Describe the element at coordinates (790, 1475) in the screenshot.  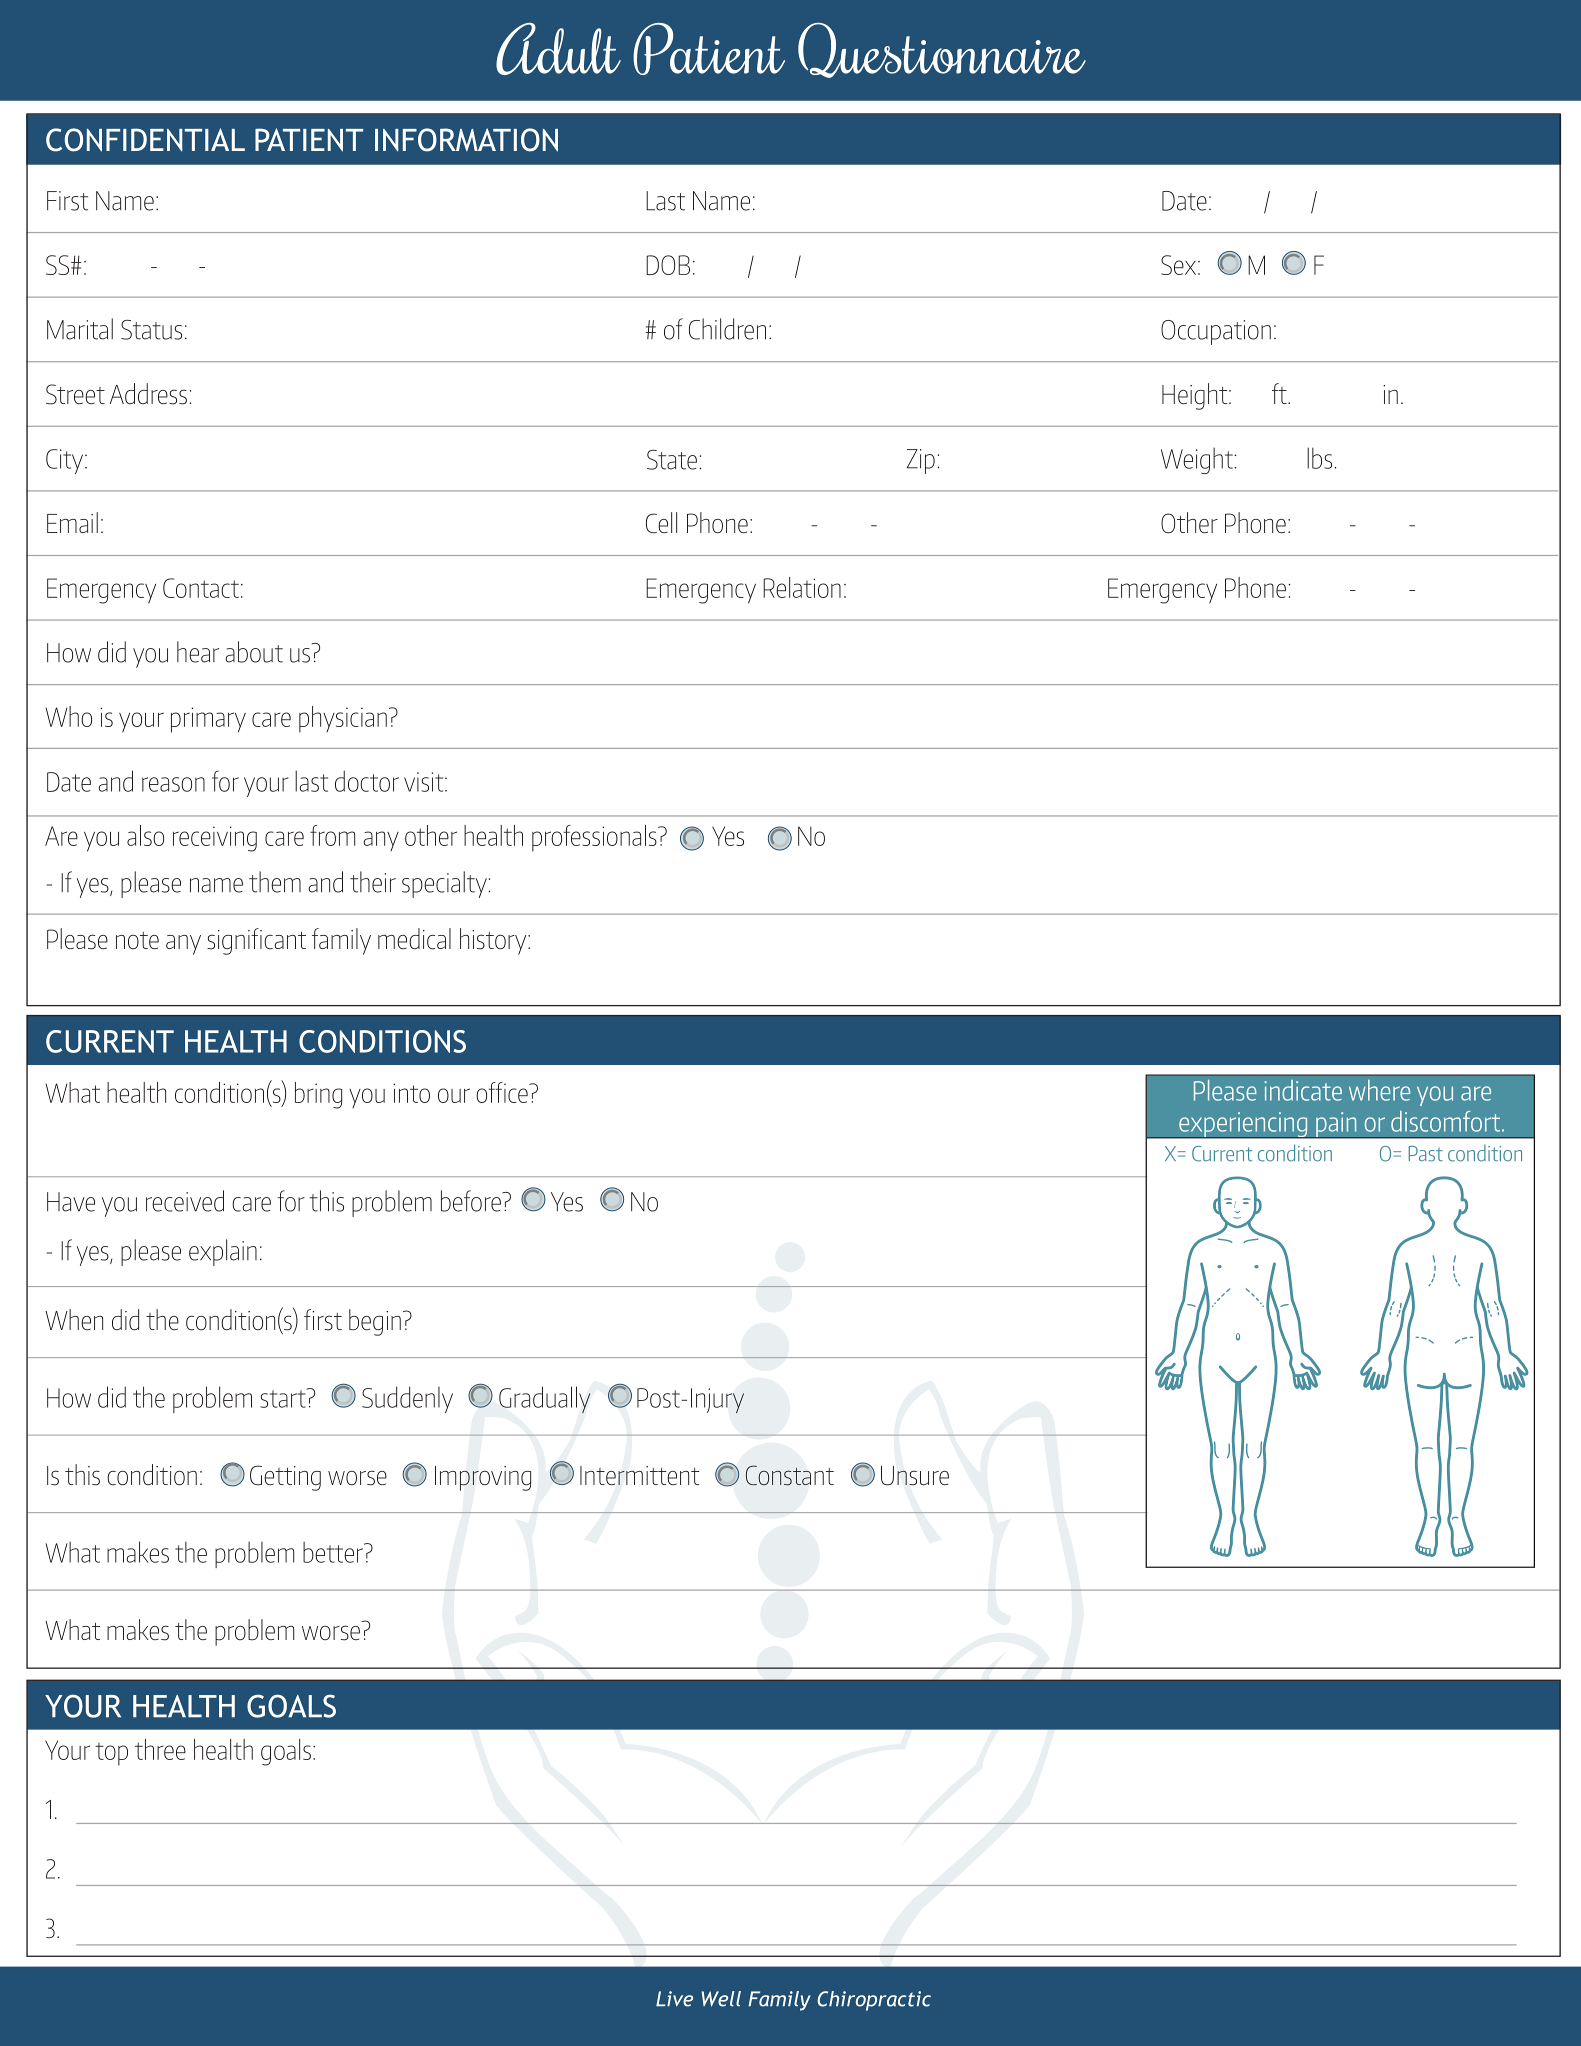
I see `Constant` at that location.
